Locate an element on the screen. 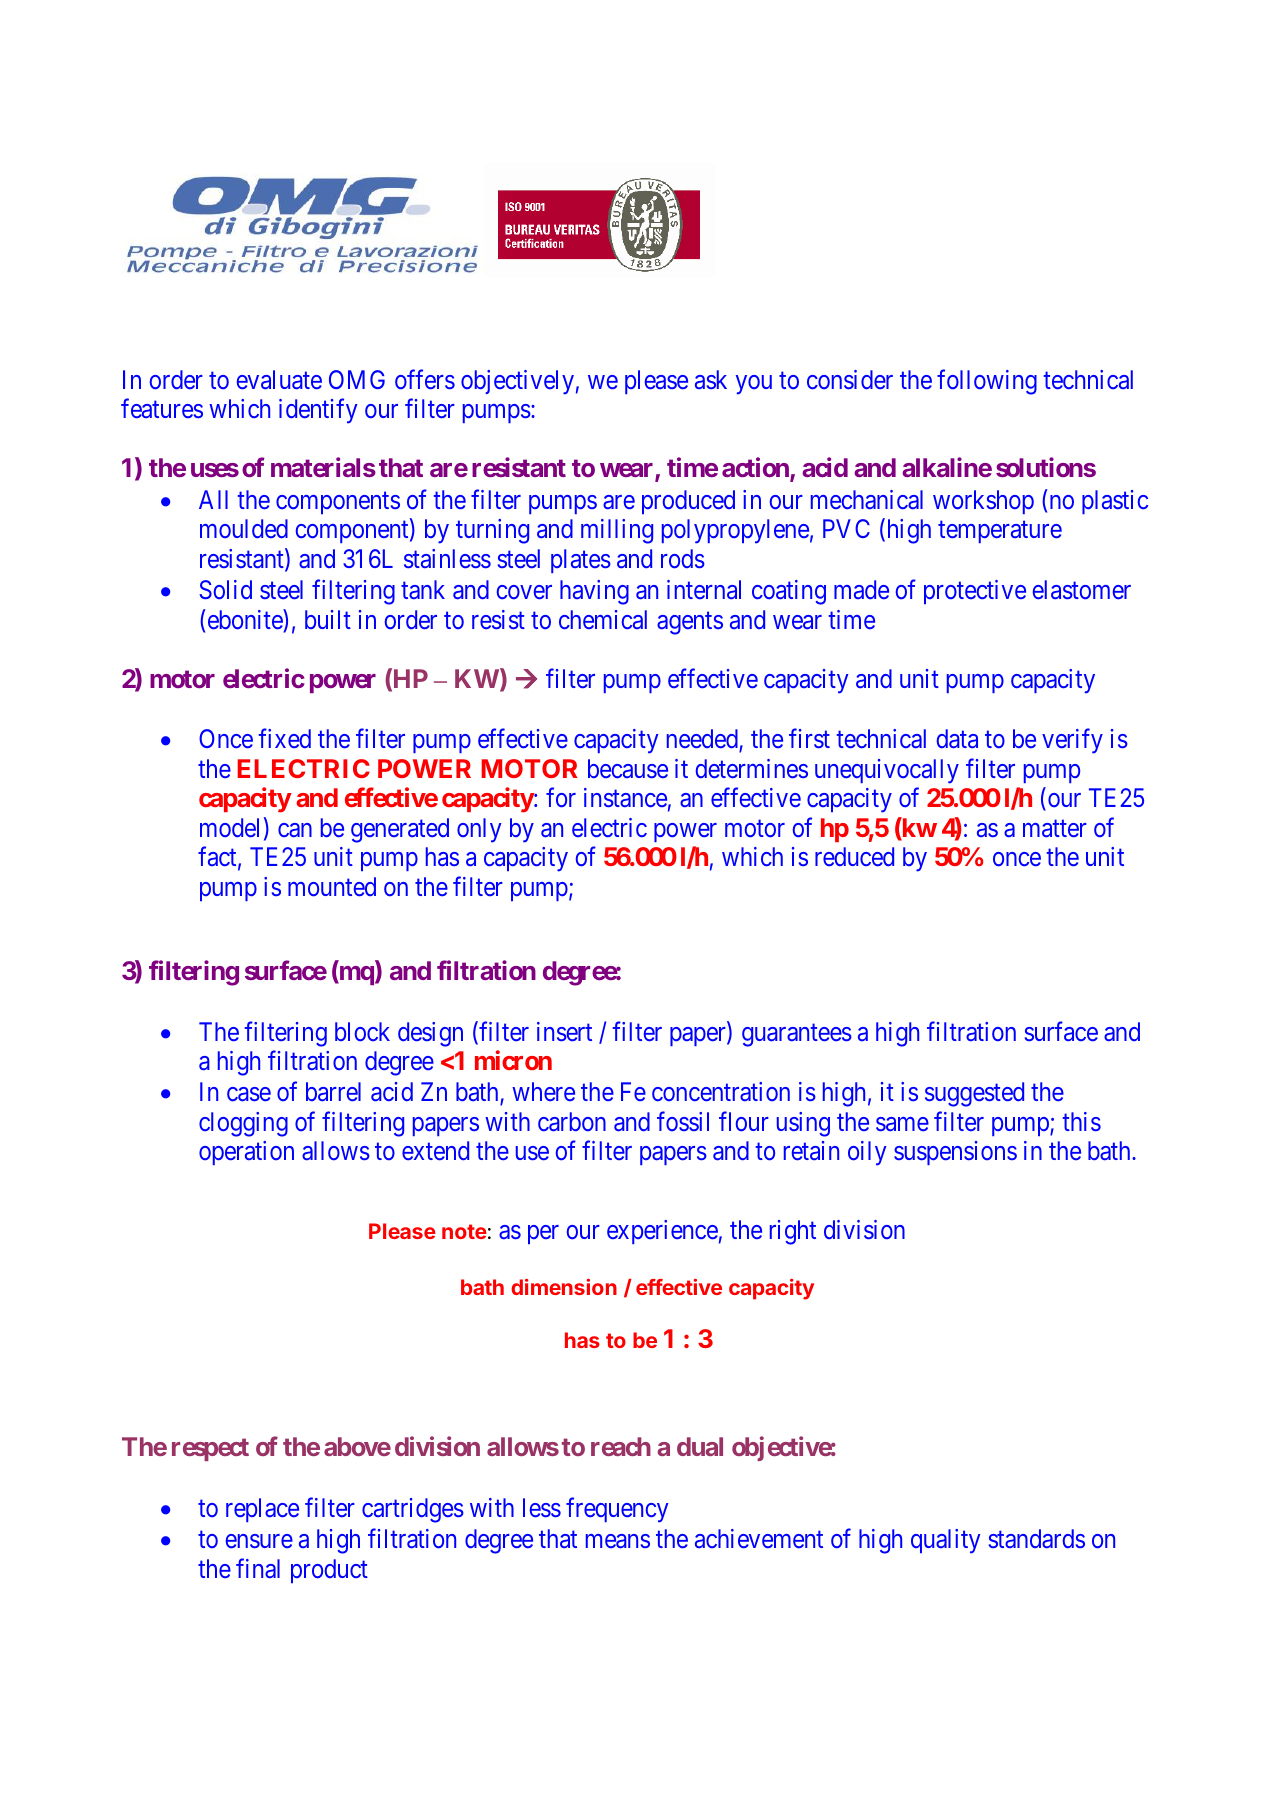 Image resolution: width=1274 pixels, height=1801 pixels. ask is located at coordinates (711, 379).
